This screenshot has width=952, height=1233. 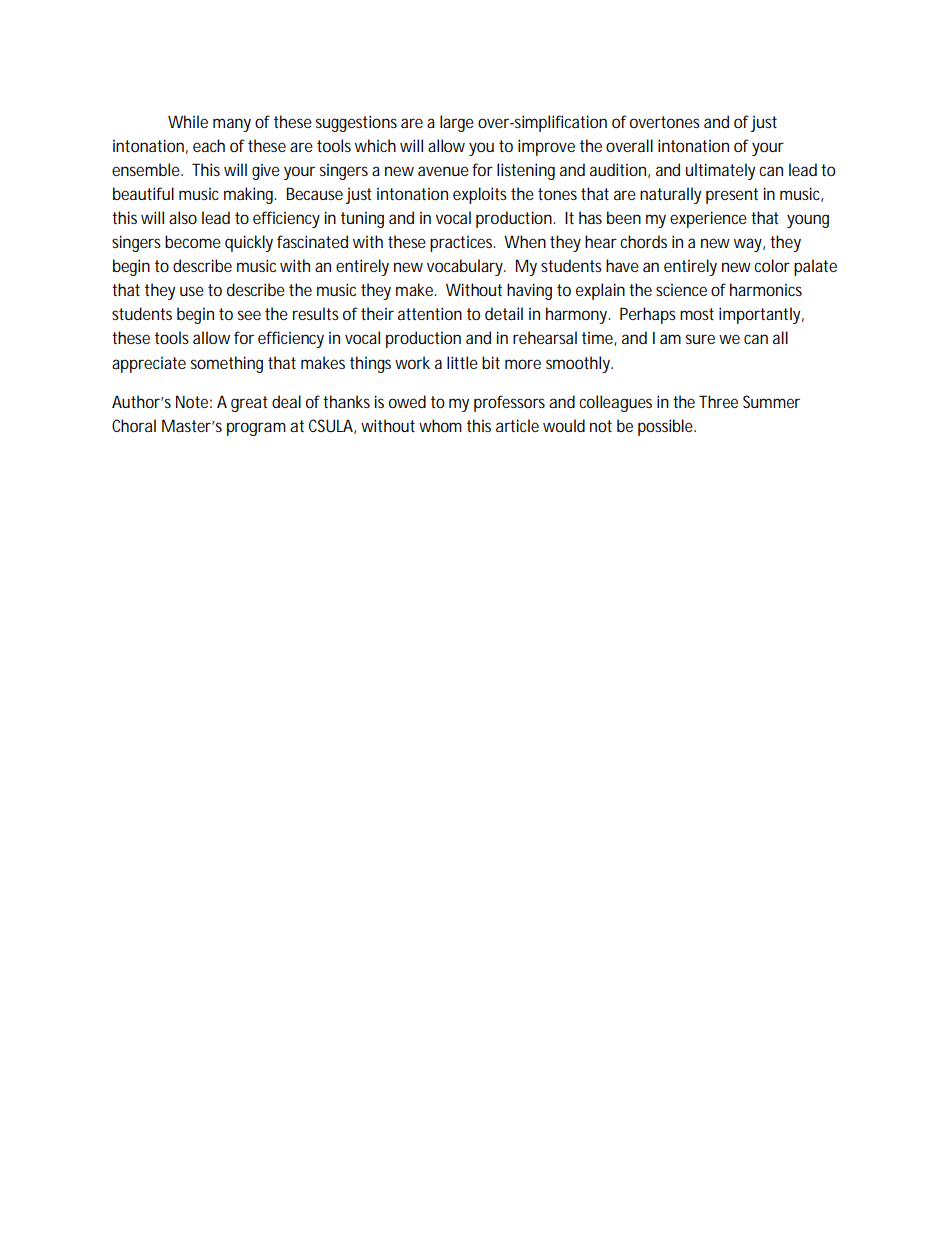 What do you see at coordinates (504, 313) in the screenshot?
I see `detail` at bounding box center [504, 313].
